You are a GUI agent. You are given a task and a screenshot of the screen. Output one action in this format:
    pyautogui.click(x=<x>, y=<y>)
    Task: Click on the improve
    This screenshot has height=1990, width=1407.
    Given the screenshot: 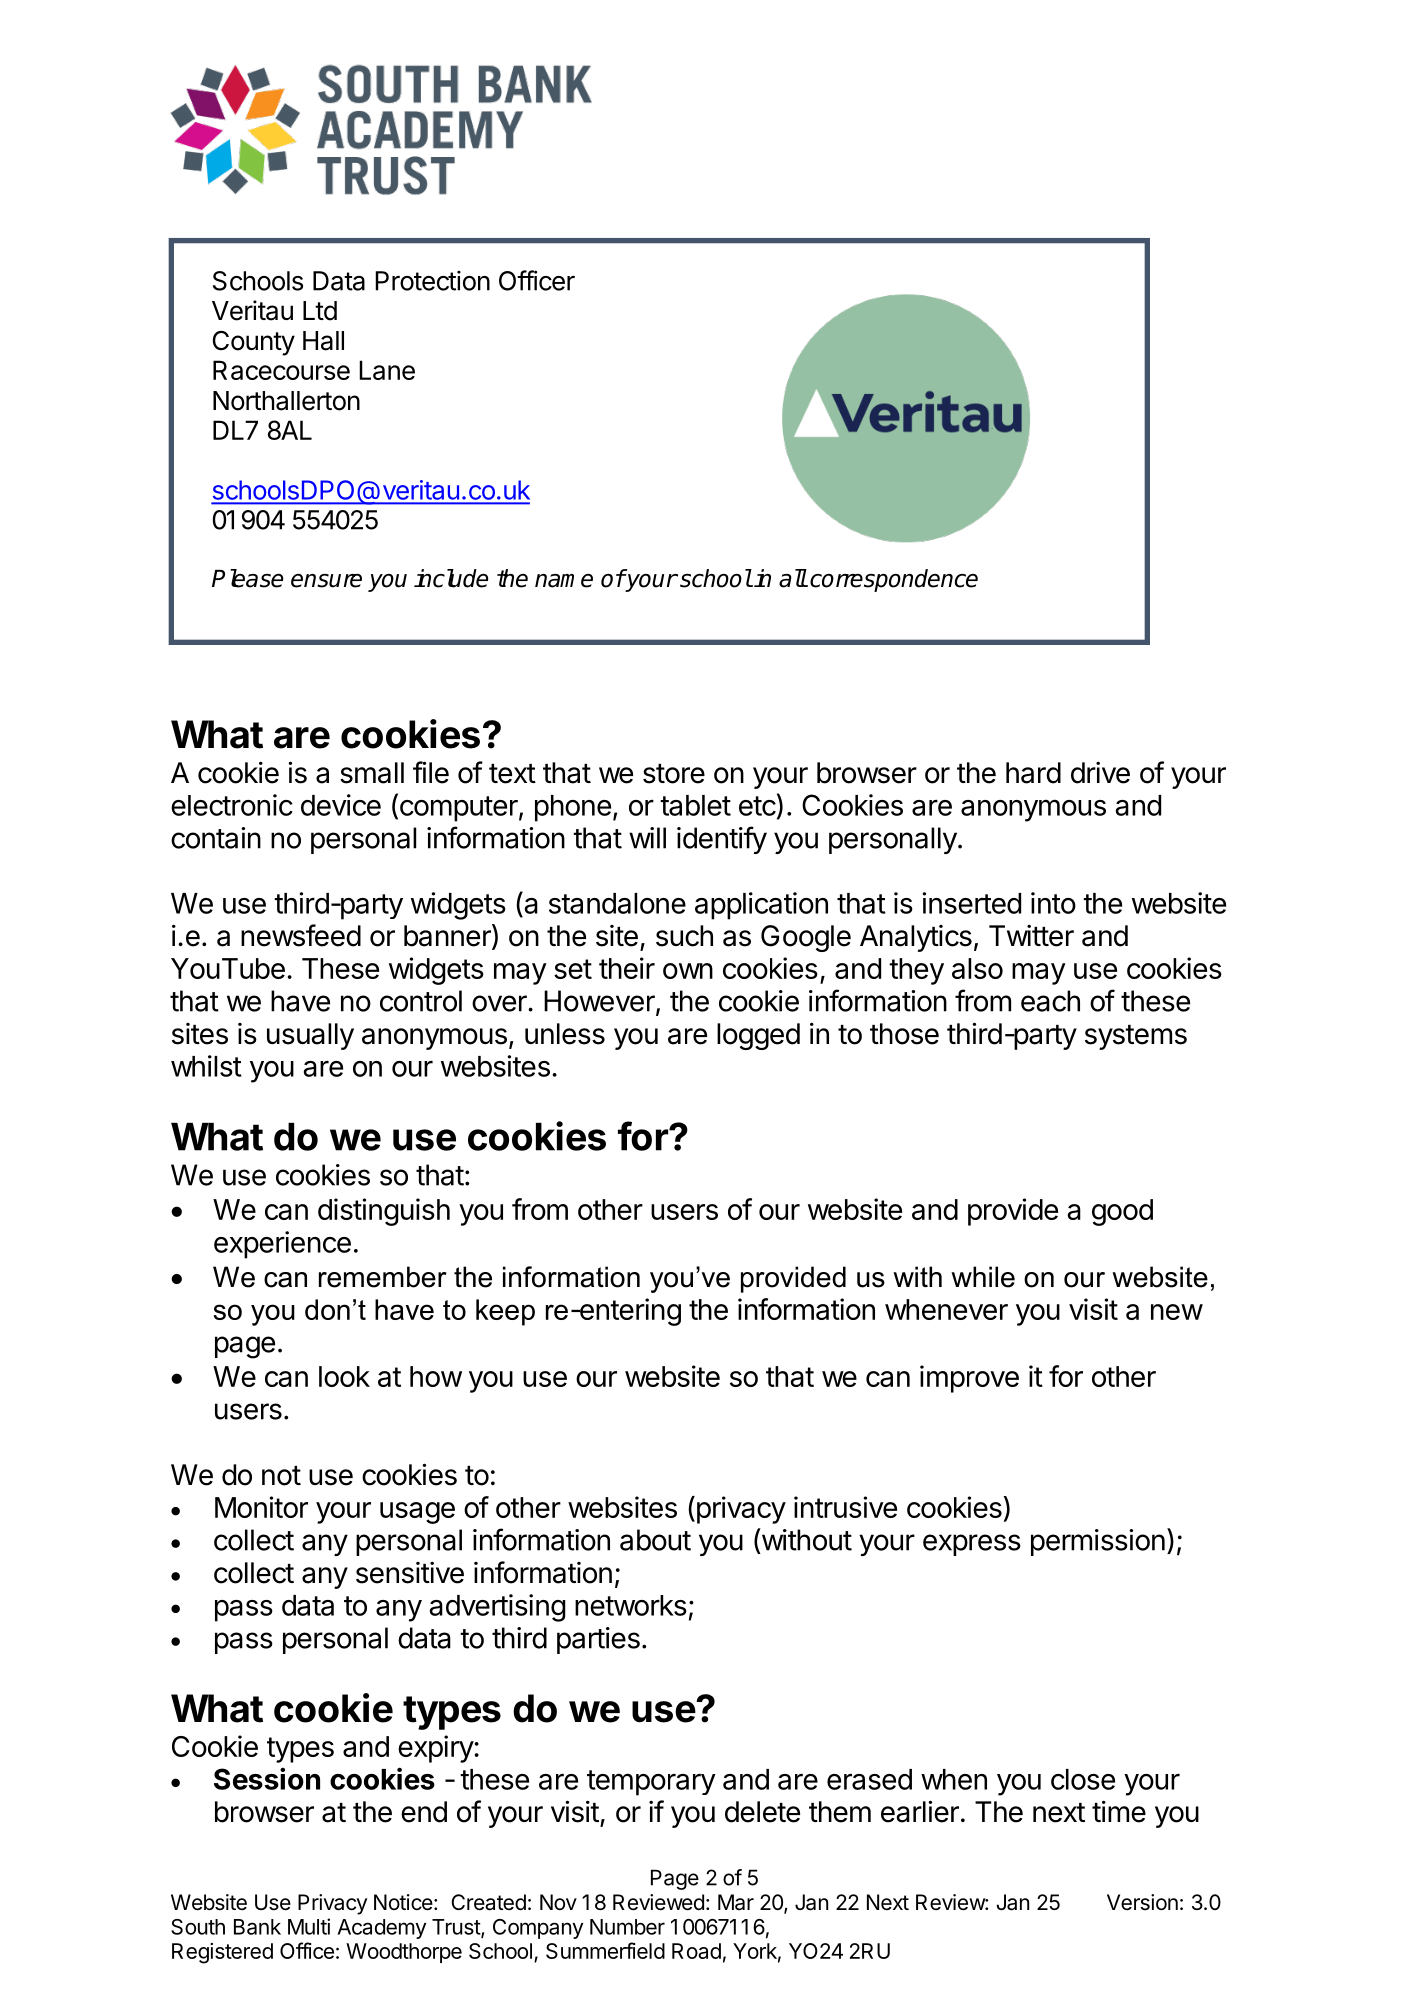 What is the action you would take?
    pyautogui.click(x=969, y=1379)
